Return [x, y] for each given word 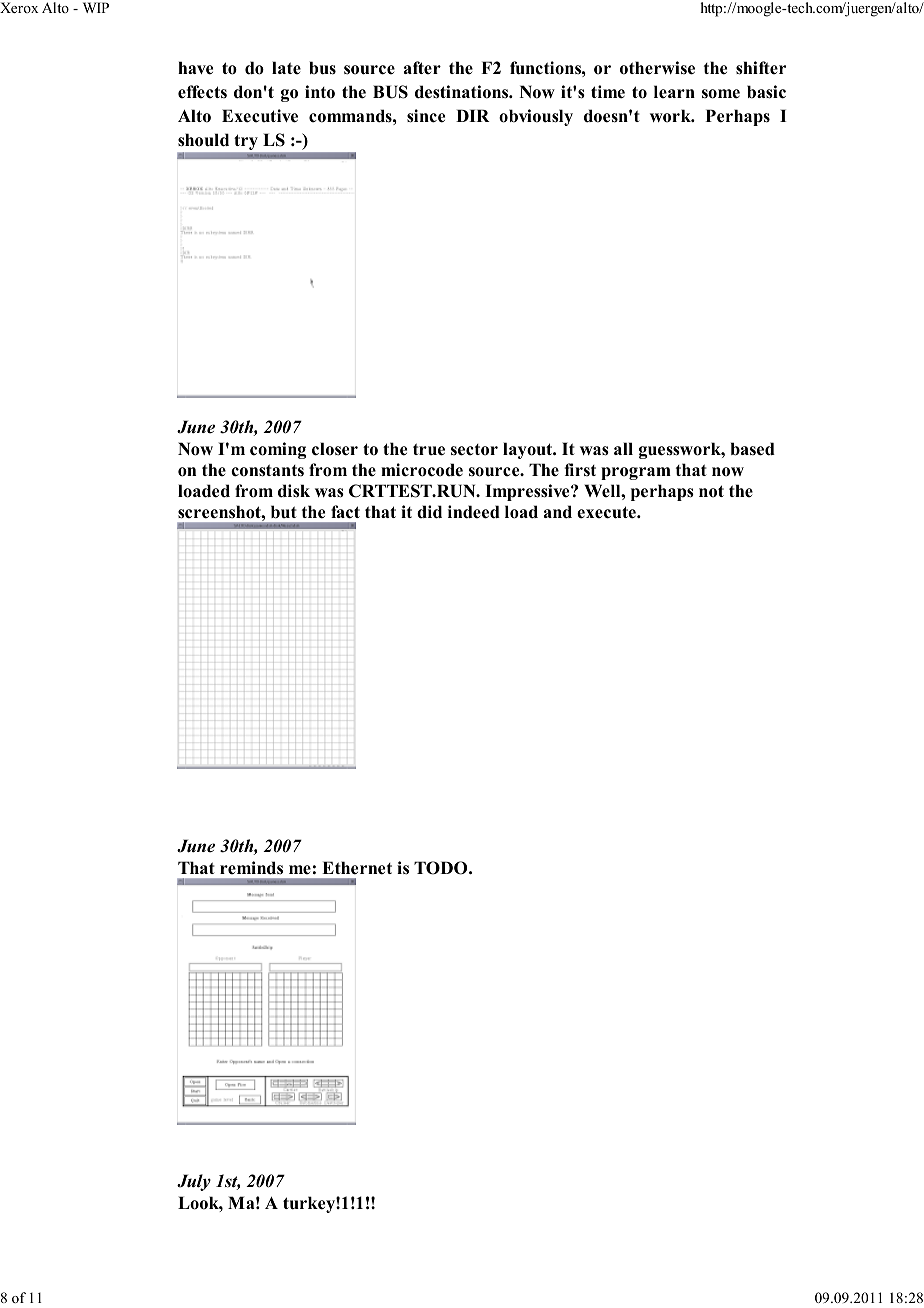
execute [607, 512]
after [422, 67]
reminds [251, 868]
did [429, 512]
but [284, 512]
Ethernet [357, 868]
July [194, 1182]
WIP [96, 7]
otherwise [657, 68]
